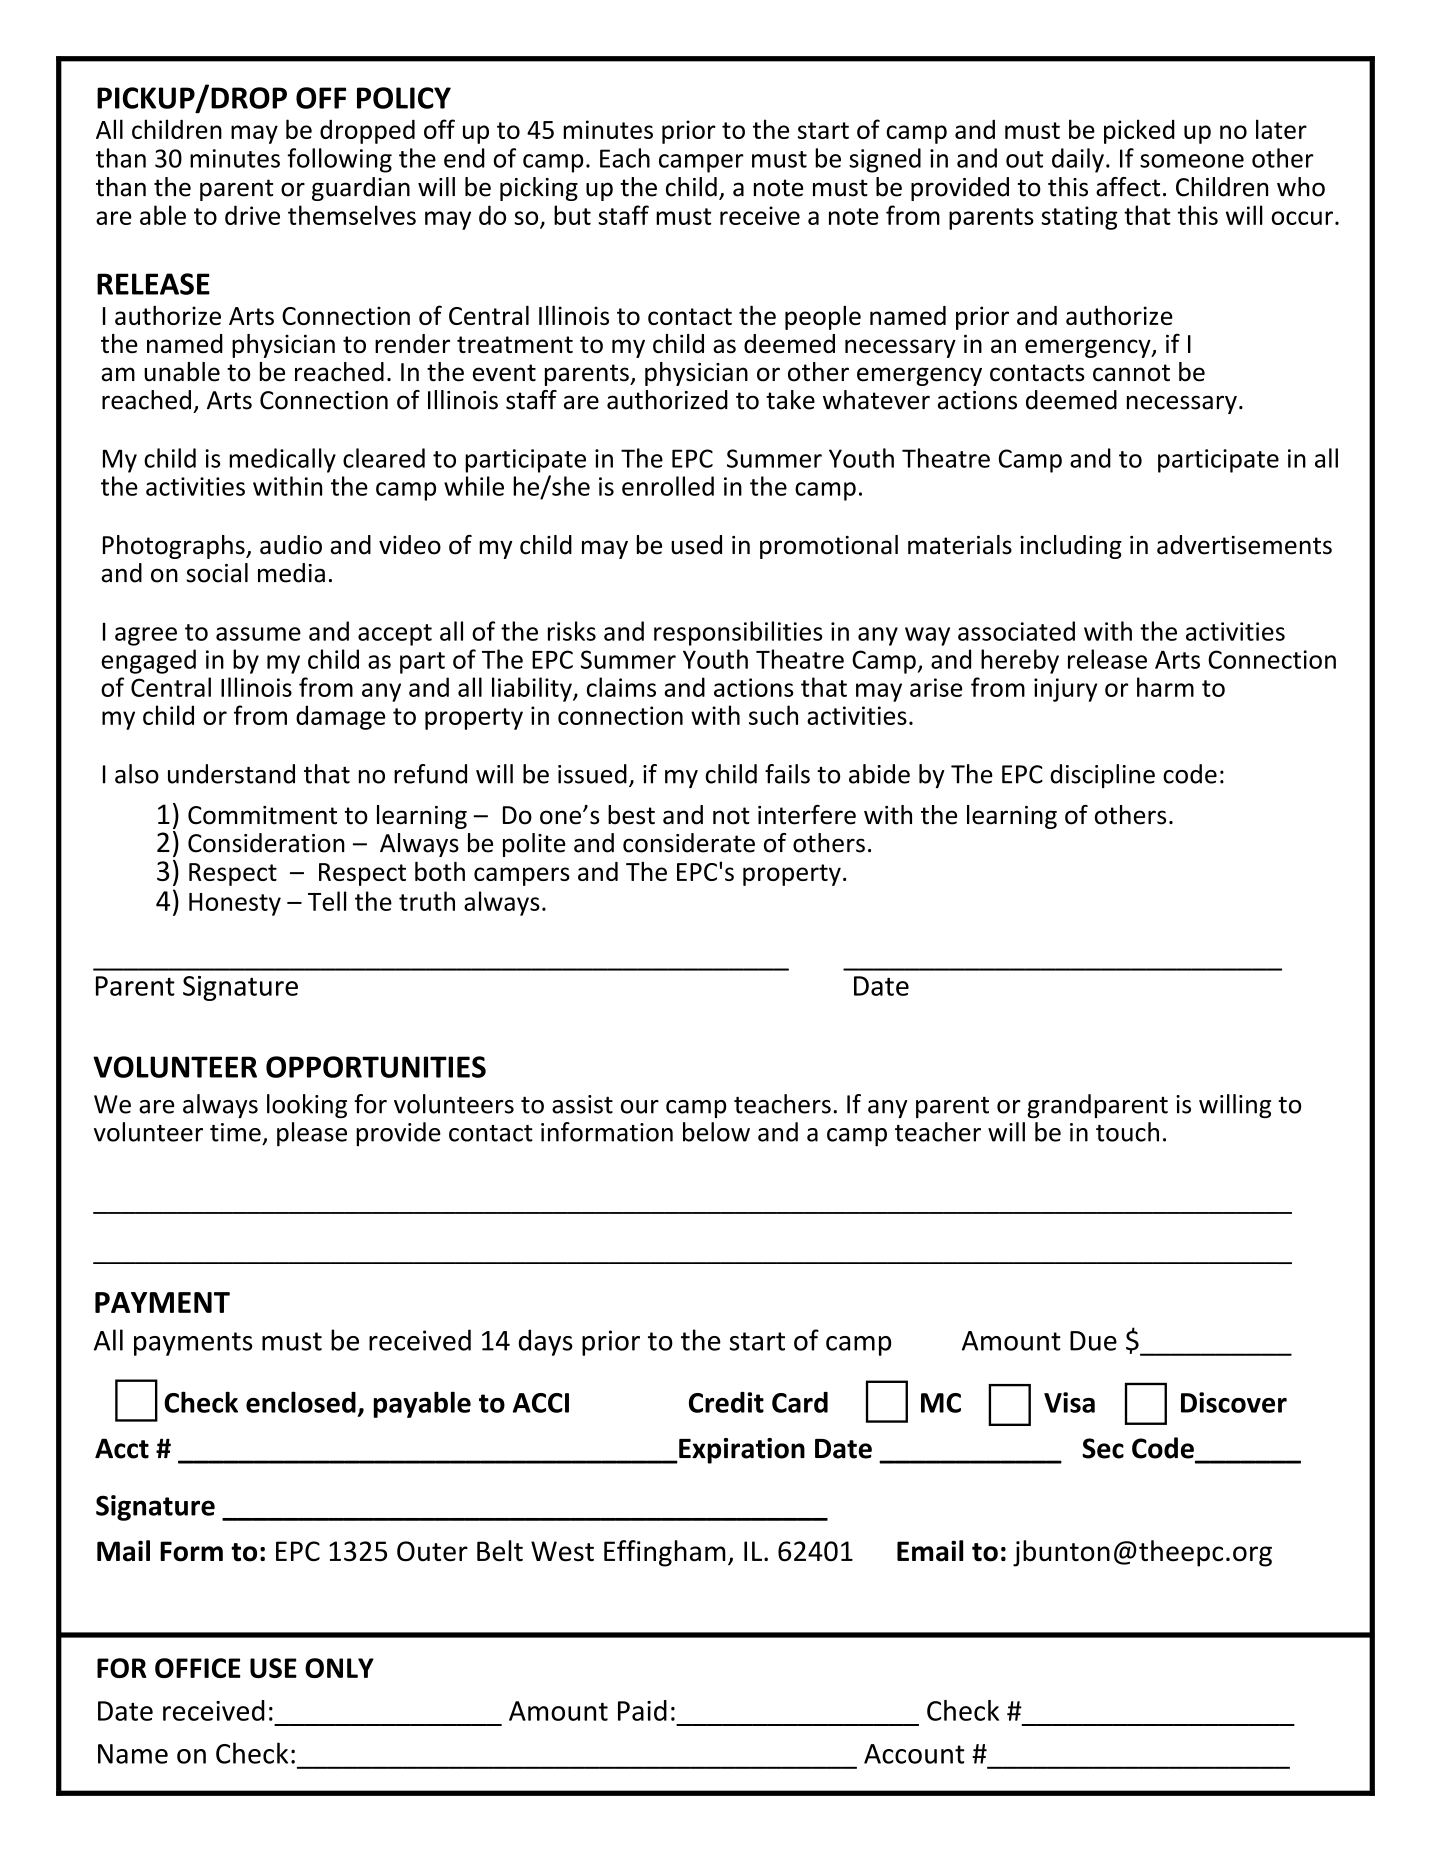 The height and width of the document is (1852, 1431). What do you see at coordinates (1102, 776) in the document?
I see `discipline` at bounding box center [1102, 776].
